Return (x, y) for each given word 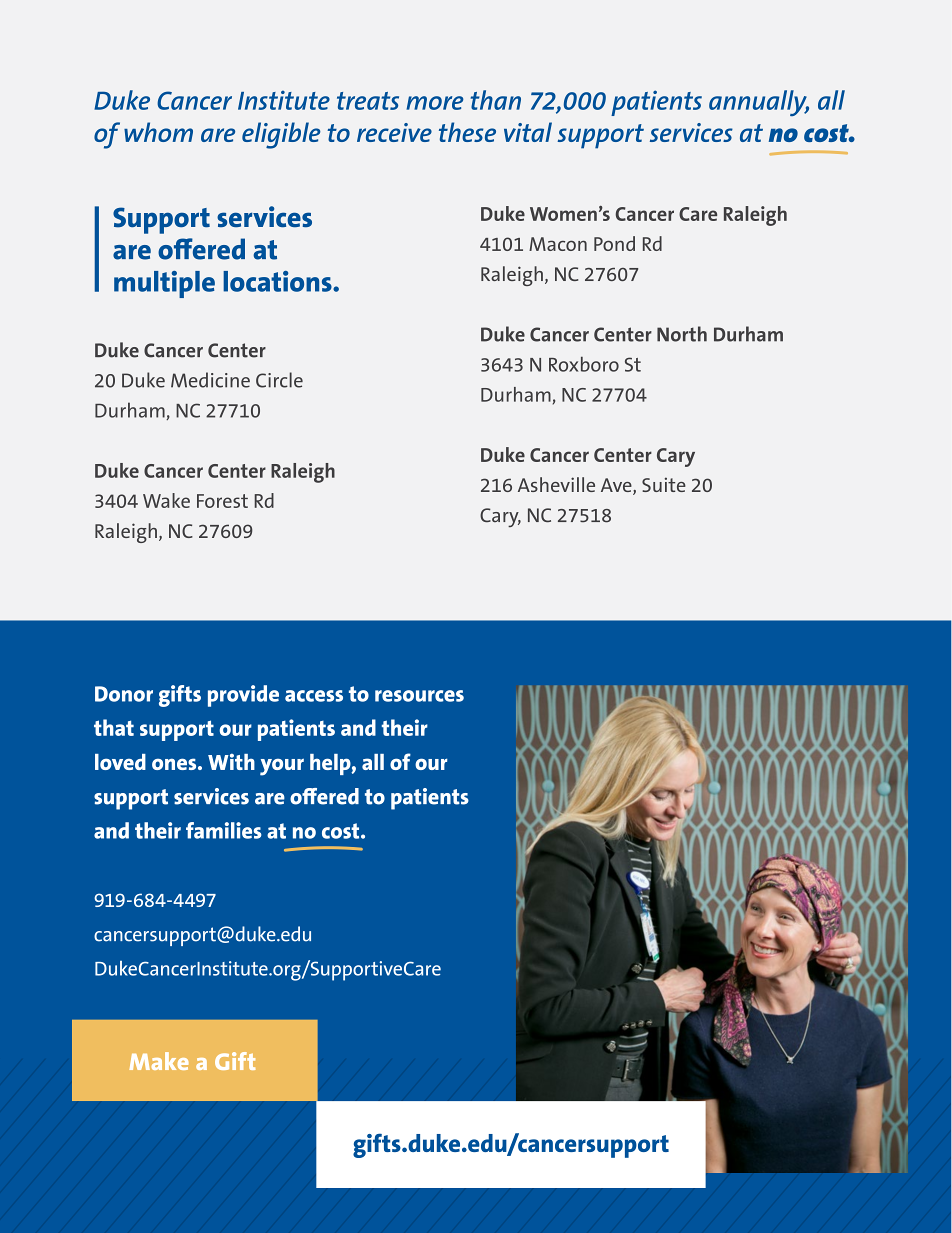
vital (528, 132)
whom (158, 132)
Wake (166, 500)
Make (159, 1061)
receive (394, 132)
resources (419, 696)
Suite (664, 484)
